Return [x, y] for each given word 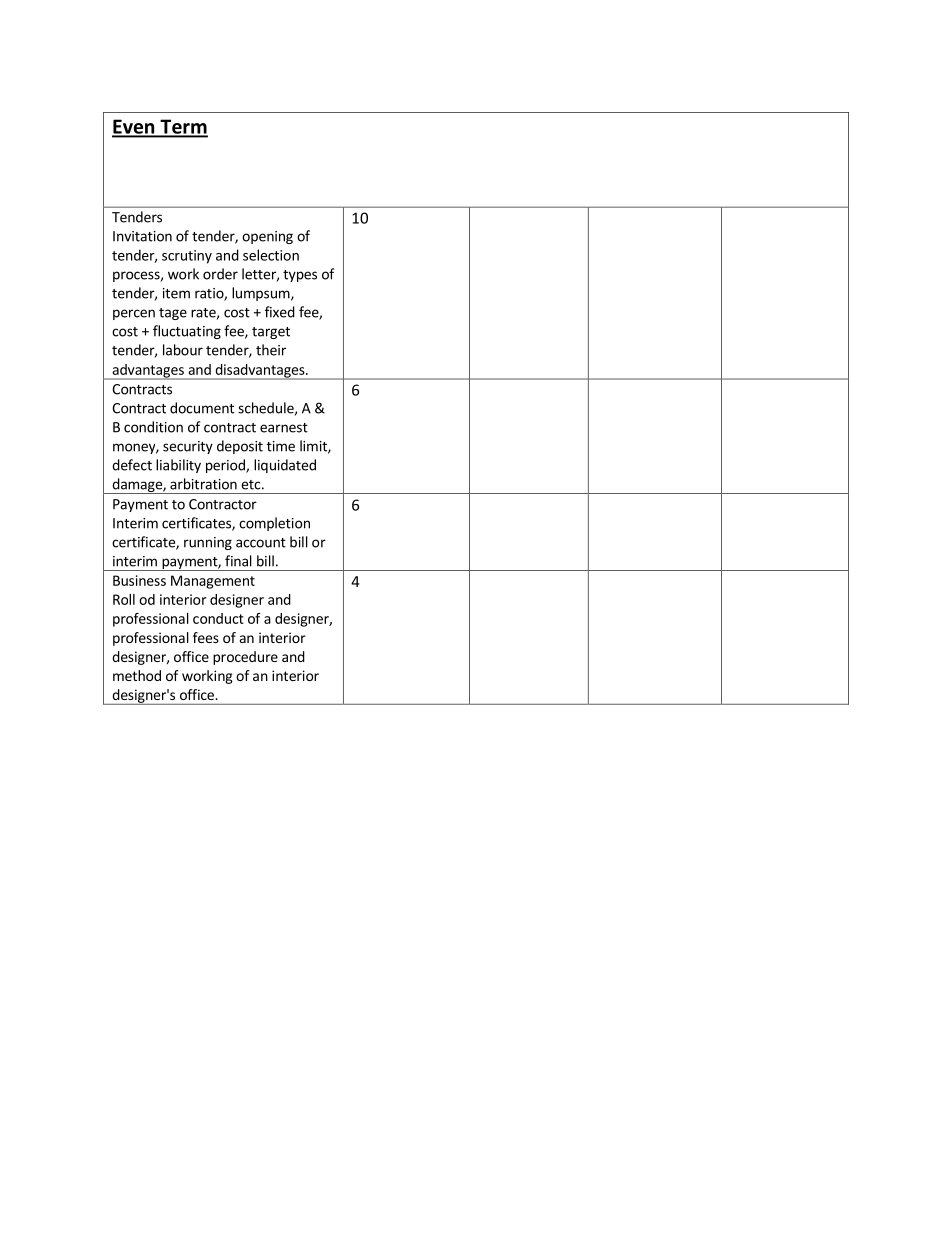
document [202, 408]
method [137, 675]
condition [153, 427]
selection [271, 255]
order [220, 274]
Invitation [142, 236]
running [208, 543]
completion [274, 524]
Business [139, 580]
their [271, 350]
